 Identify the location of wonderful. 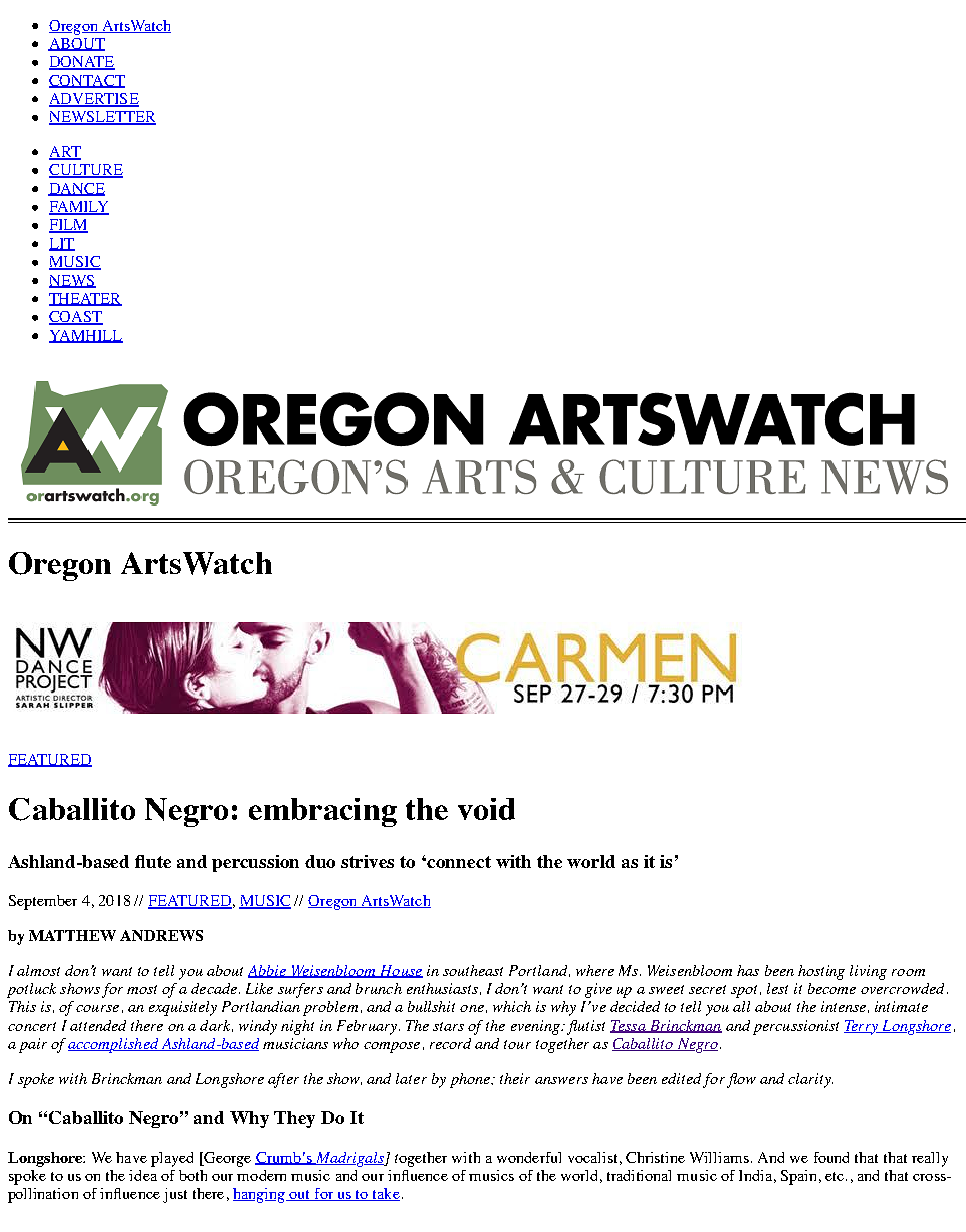
(529, 1157).
